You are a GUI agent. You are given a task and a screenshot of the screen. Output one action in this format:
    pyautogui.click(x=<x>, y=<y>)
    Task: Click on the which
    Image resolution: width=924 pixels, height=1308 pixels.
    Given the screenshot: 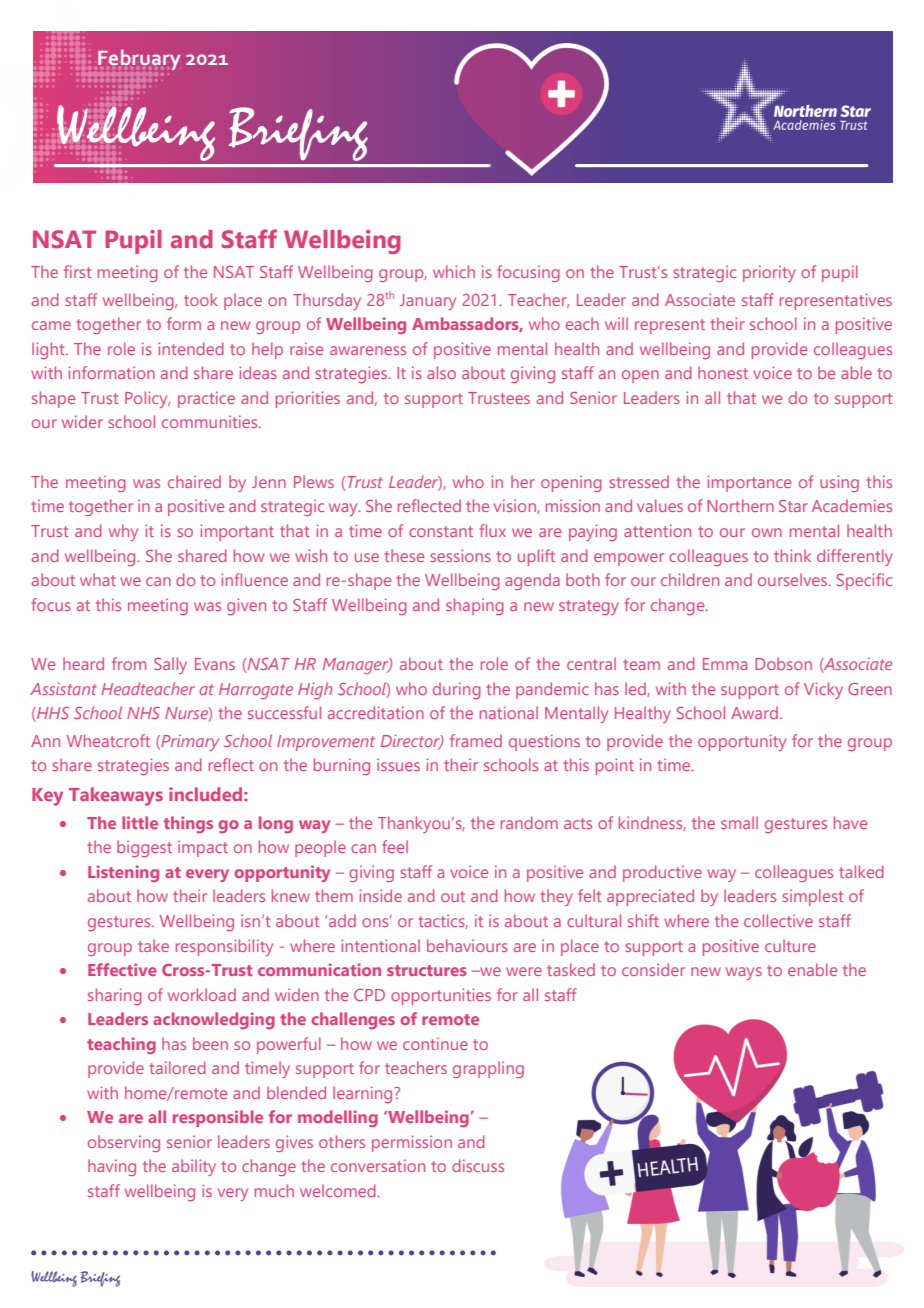 What is the action you would take?
    pyautogui.click(x=454, y=271)
